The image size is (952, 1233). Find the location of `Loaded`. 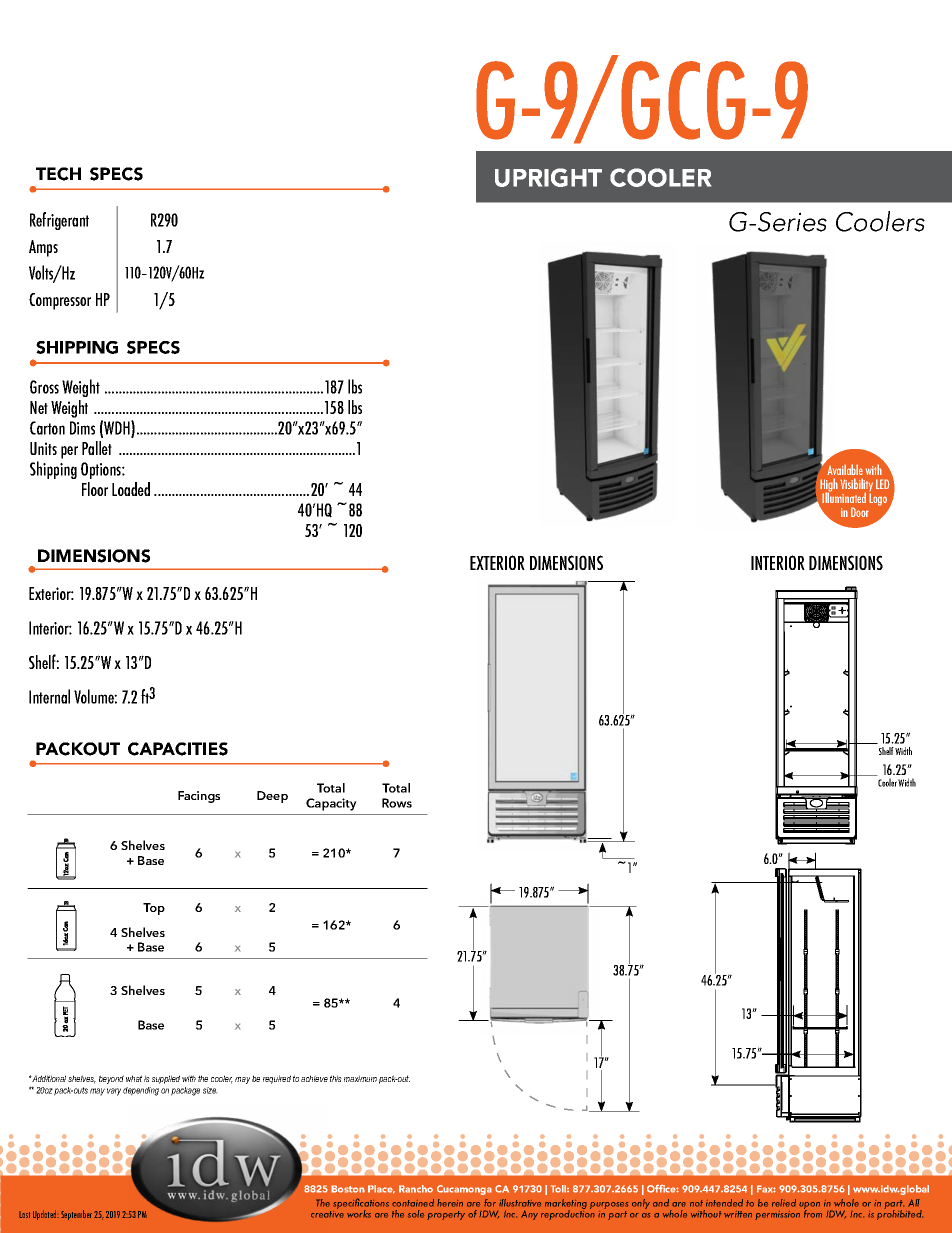

Loaded is located at coordinates (131, 489).
